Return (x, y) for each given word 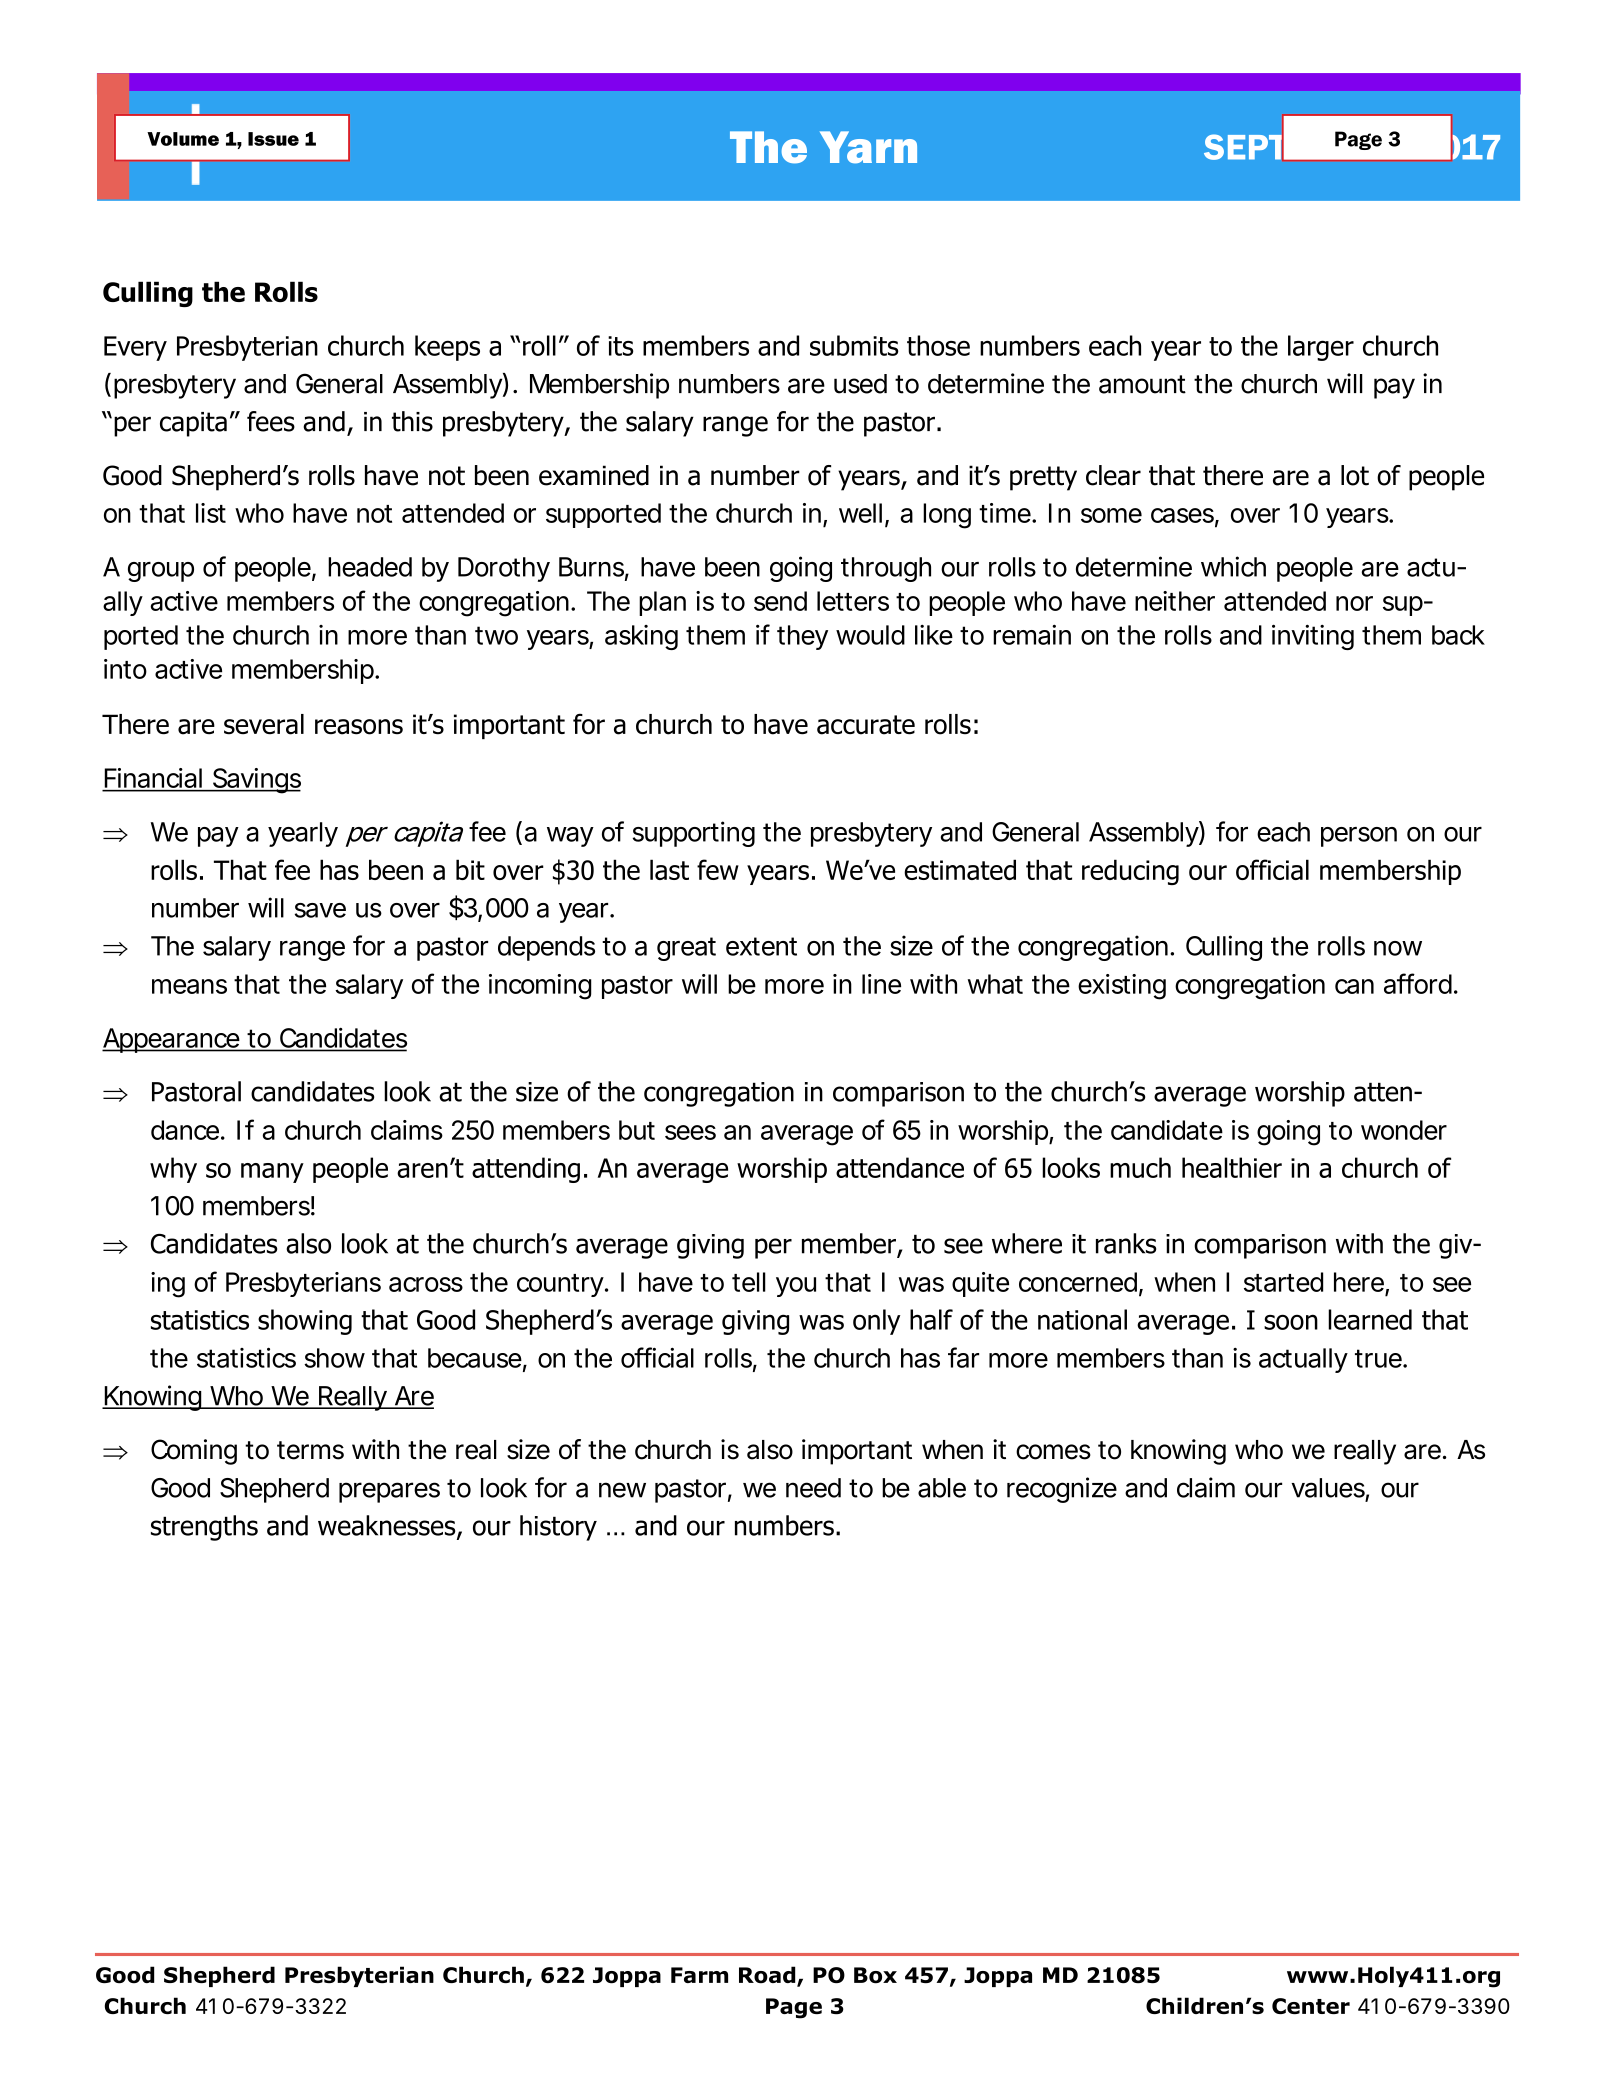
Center (1311, 2006)
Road (768, 1976)
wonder (1404, 1130)
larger (1321, 348)
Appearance (172, 1040)
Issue (273, 139)
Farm (699, 1975)
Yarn (868, 147)
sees (690, 1132)
